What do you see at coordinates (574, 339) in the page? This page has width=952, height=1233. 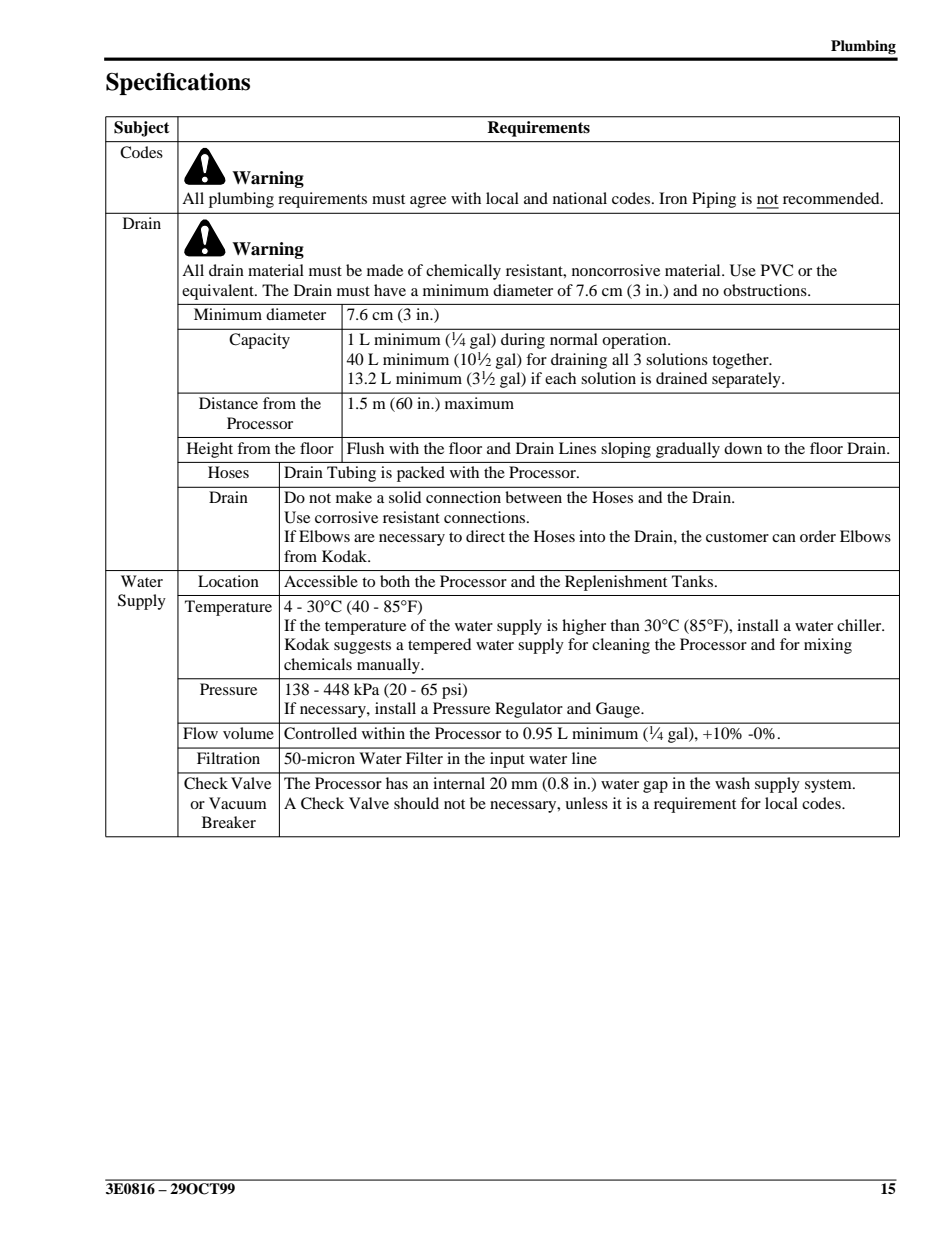 I see `normal` at bounding box center [574, 339].
